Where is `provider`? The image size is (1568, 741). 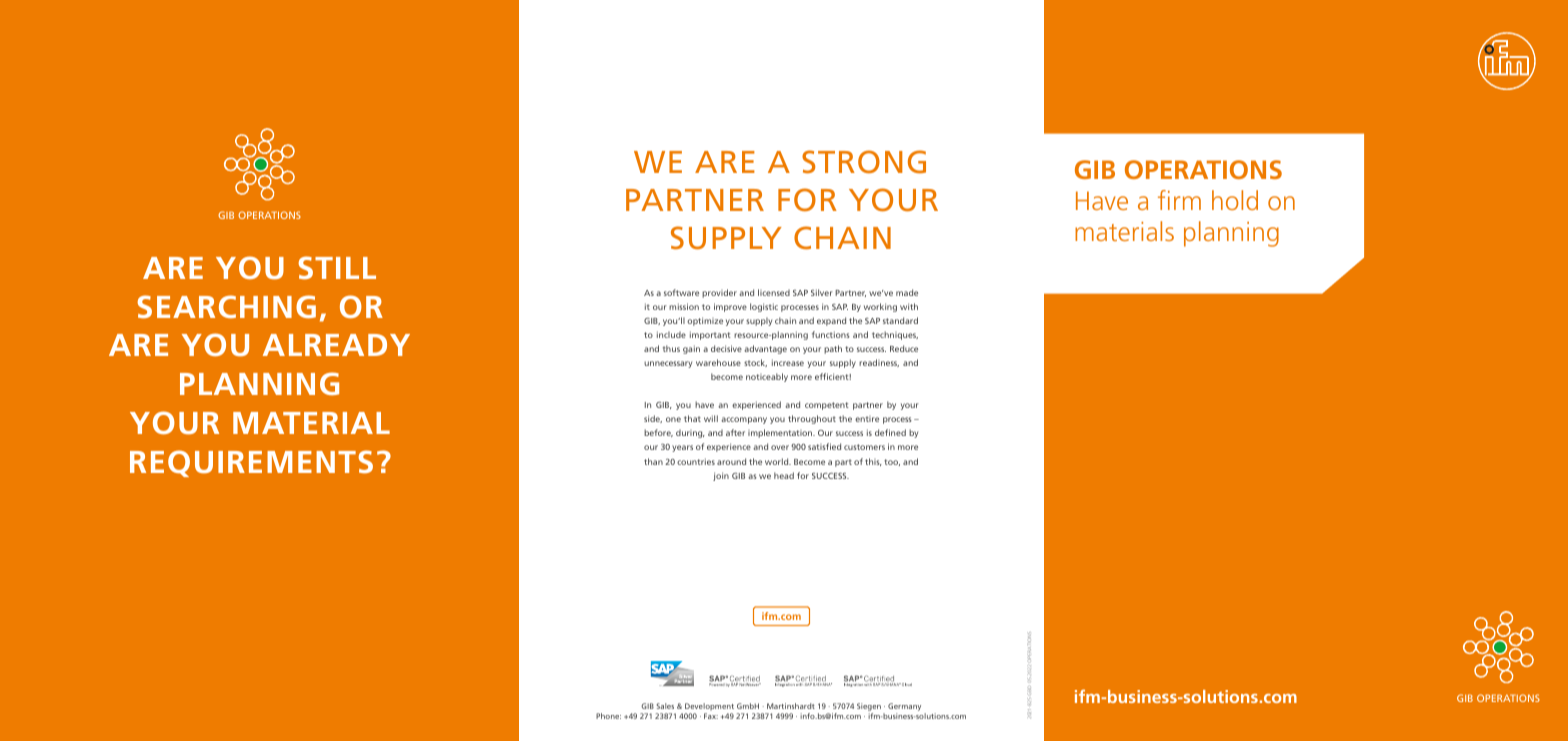
provider is located at coordinates (719, 293).
